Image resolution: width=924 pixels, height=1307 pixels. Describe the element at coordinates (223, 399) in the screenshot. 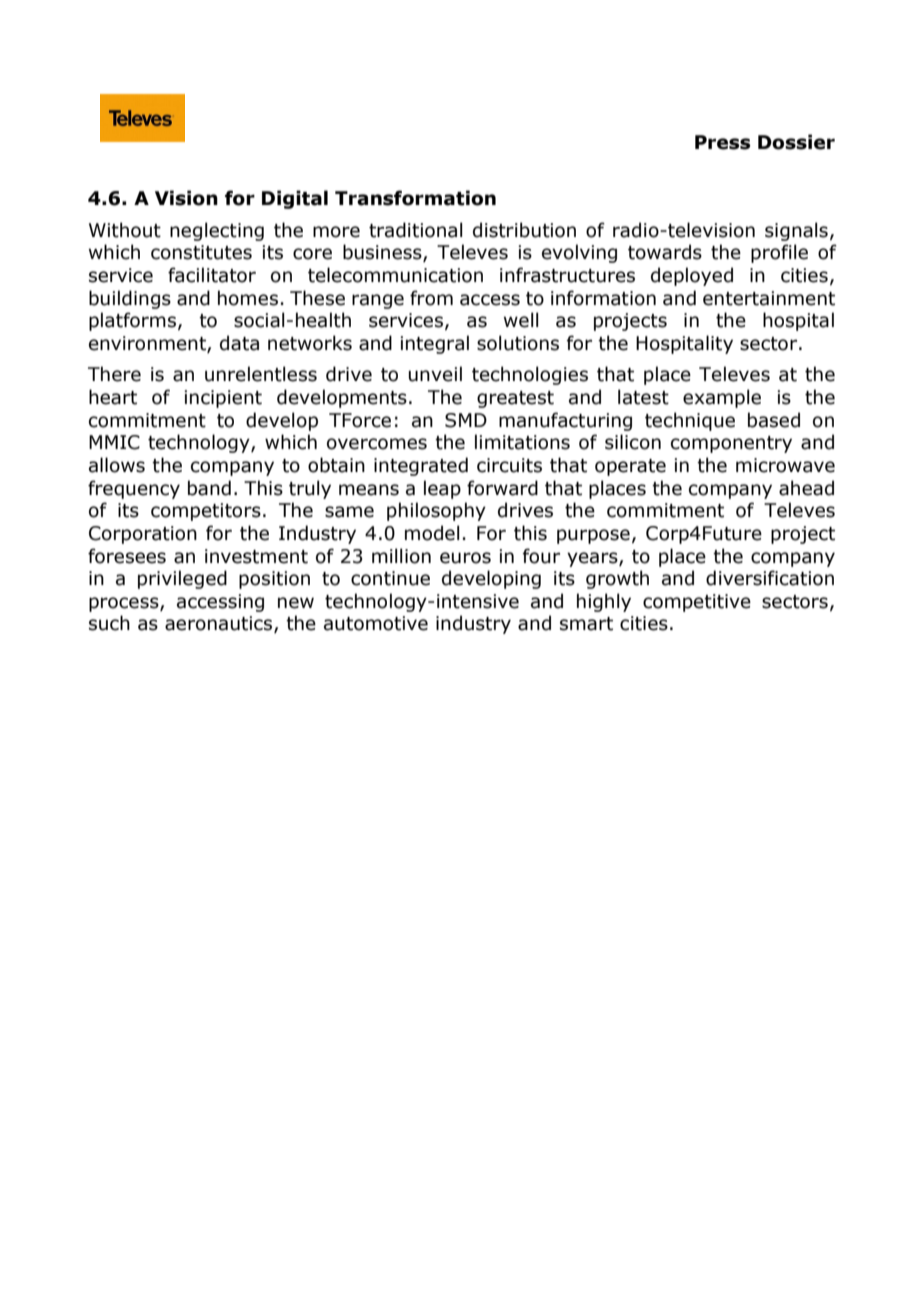

I see `incipient` at that location.
